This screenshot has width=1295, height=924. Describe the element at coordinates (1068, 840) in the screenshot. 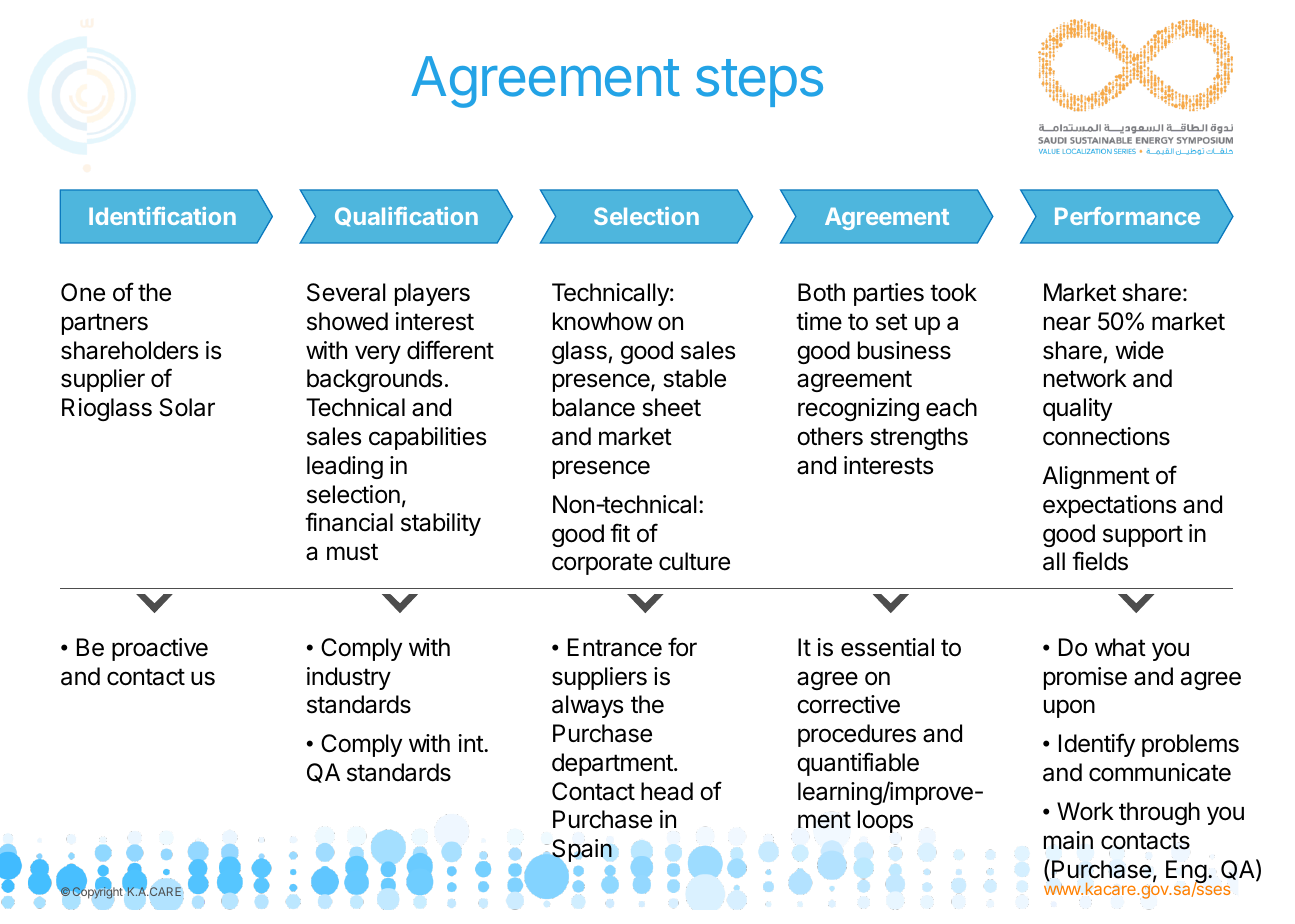

I see `main` at that location.
